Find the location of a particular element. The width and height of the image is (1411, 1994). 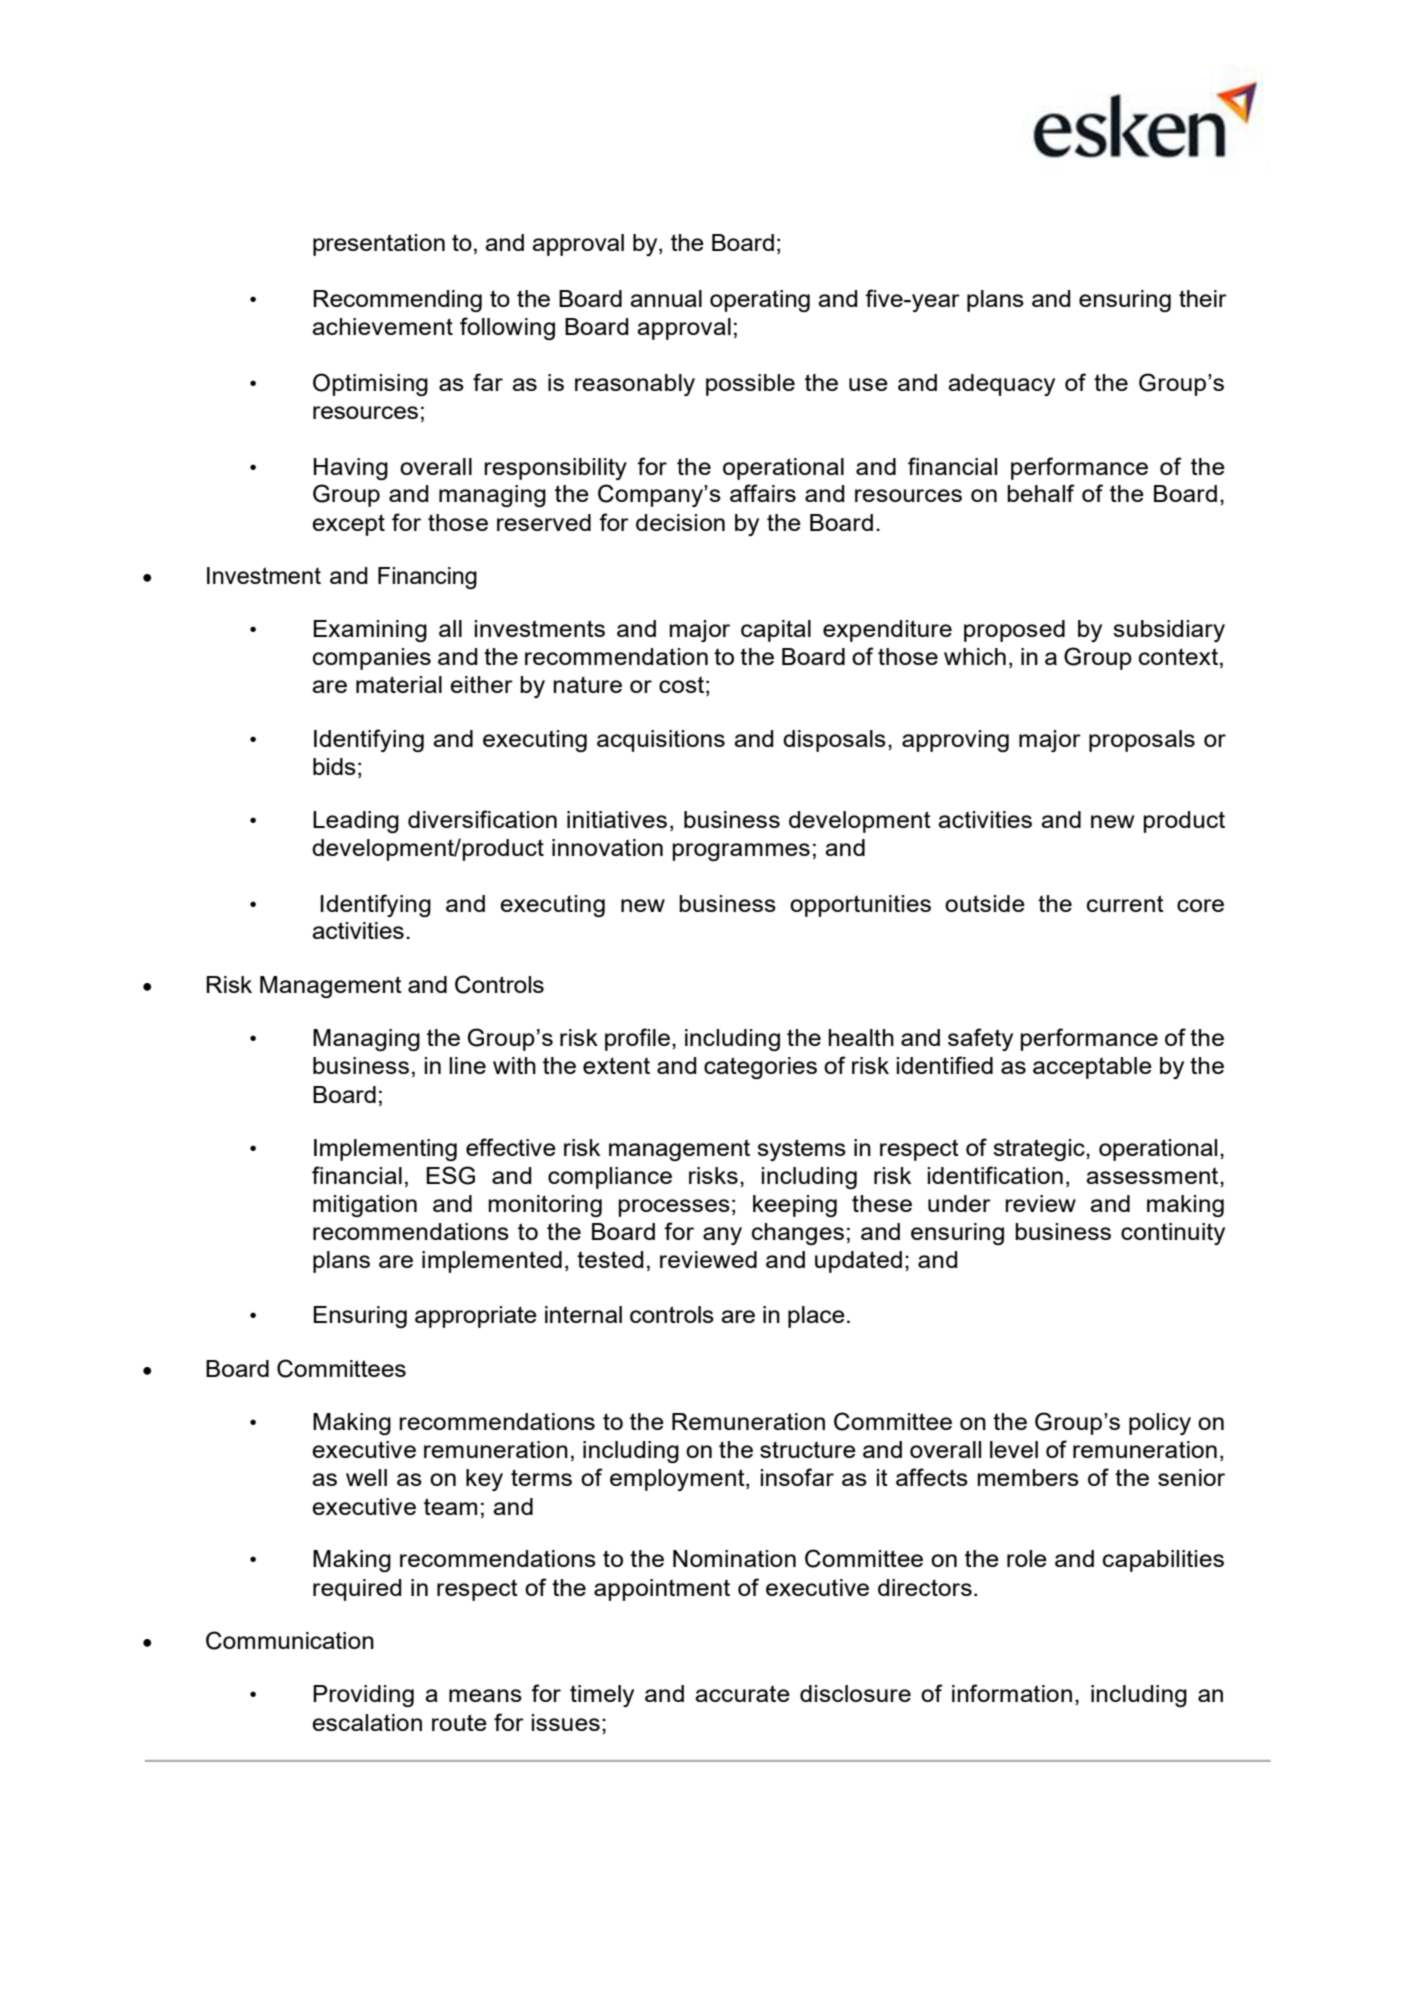

assessment is located at coordinates (1153, 1175).
